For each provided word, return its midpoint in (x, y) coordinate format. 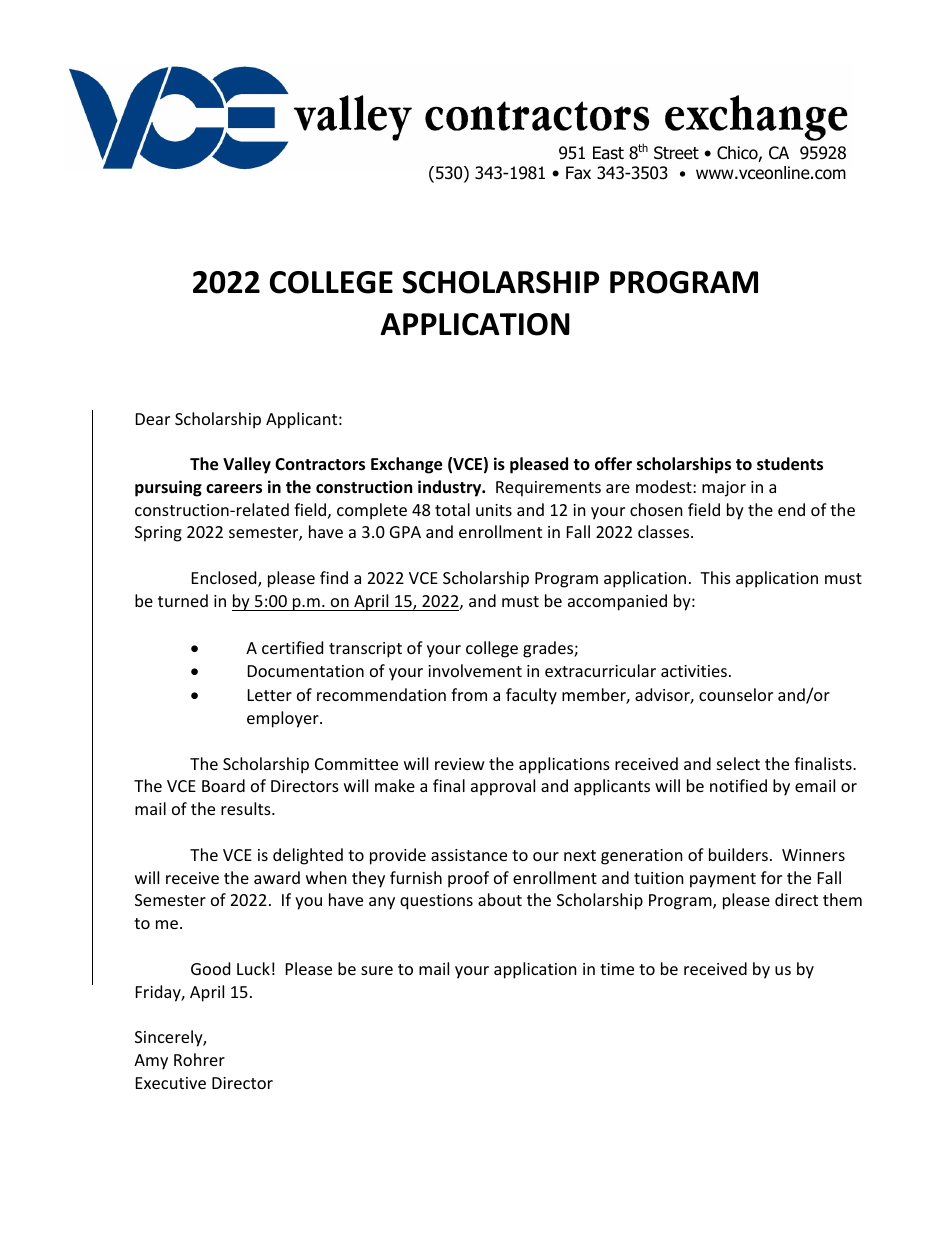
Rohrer (199, 1059)
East (608, 153)
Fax (578, 173)
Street (676, 153)
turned (183, 600)
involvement (475, 670)
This (715, 577)
